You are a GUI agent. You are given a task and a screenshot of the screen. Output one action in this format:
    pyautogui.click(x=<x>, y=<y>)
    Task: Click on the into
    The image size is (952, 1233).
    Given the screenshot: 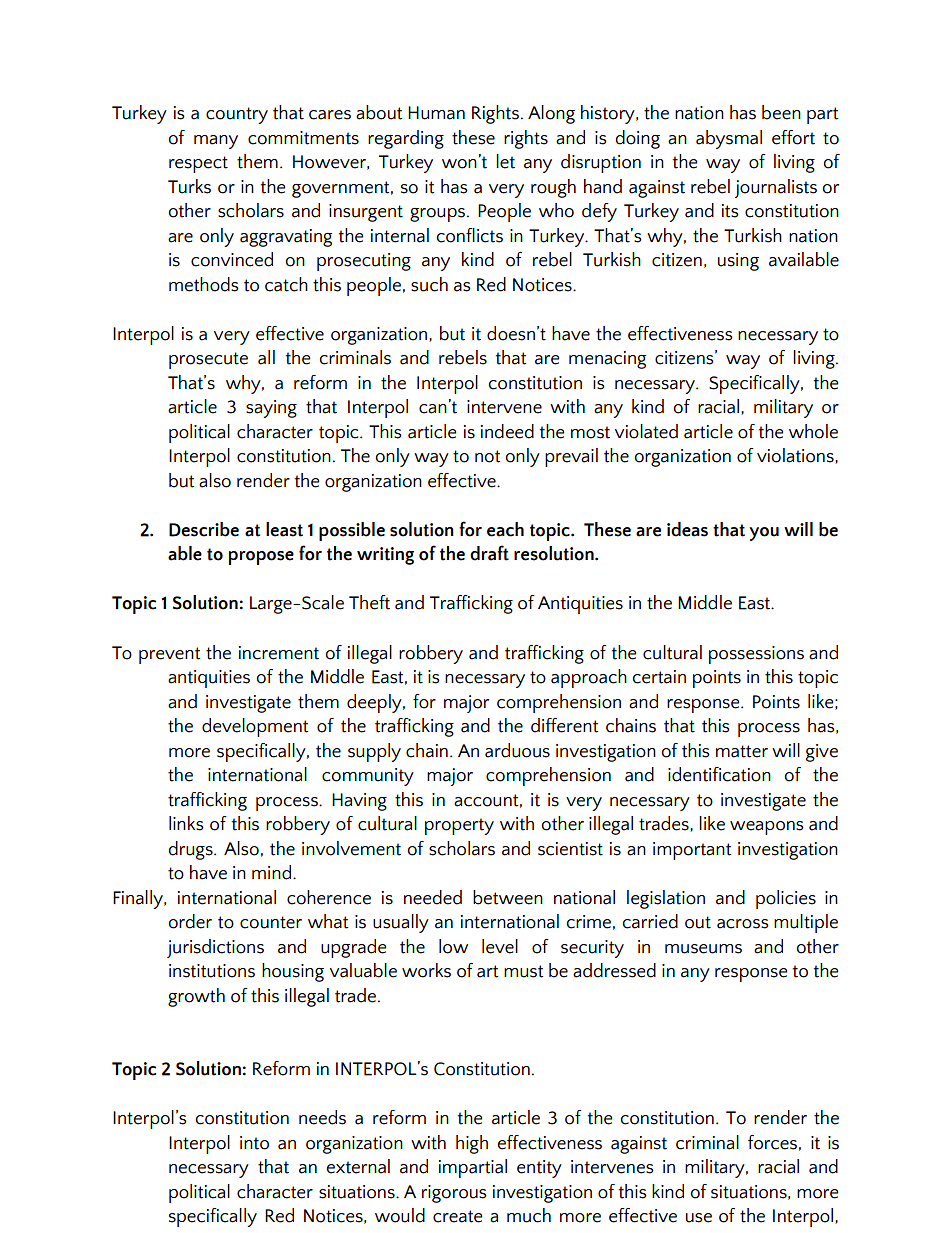 What is the action you would take?
    pyautogui.click(x=254, y=1143)
